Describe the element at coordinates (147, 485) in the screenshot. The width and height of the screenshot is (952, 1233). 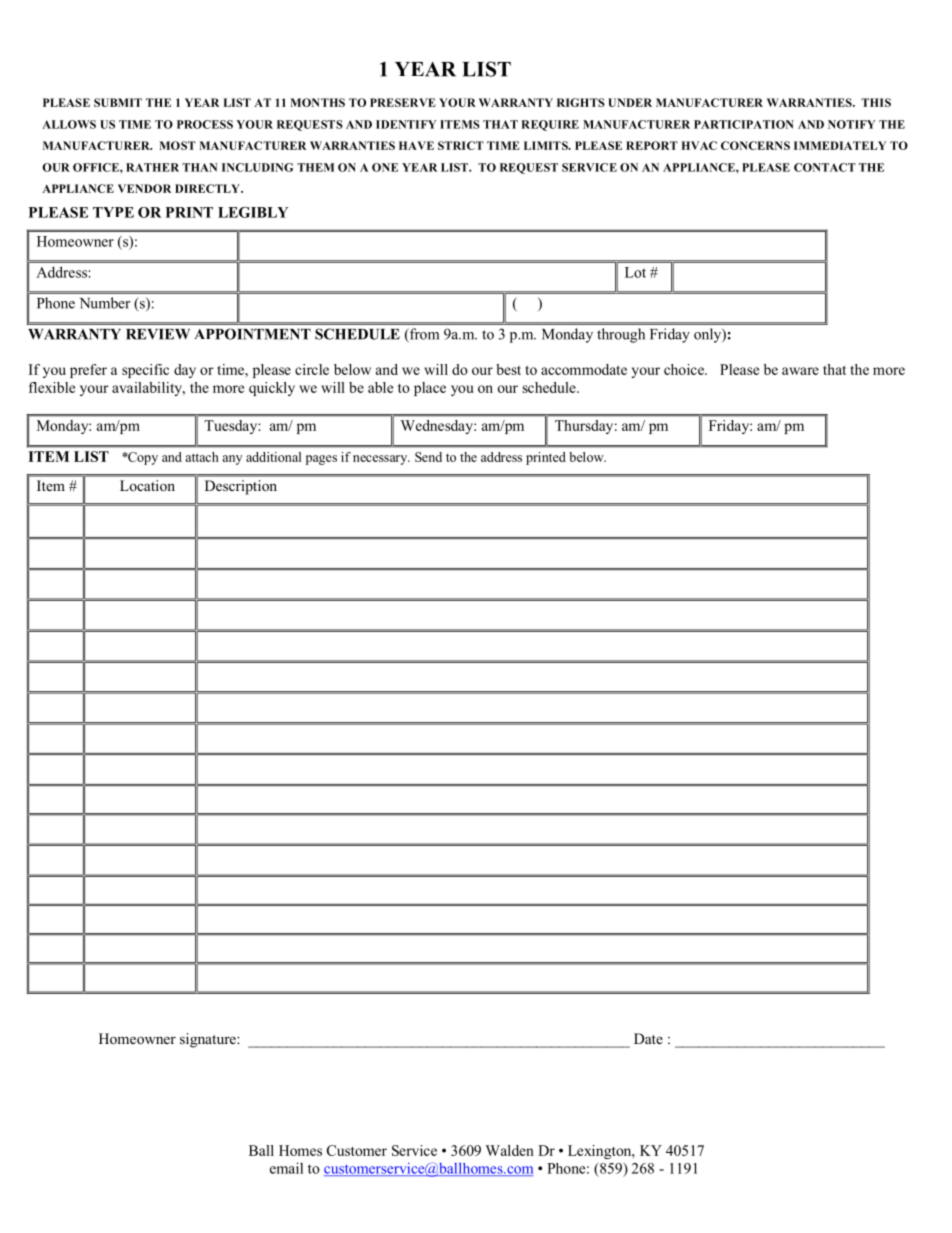
I see `Location` at that location.
